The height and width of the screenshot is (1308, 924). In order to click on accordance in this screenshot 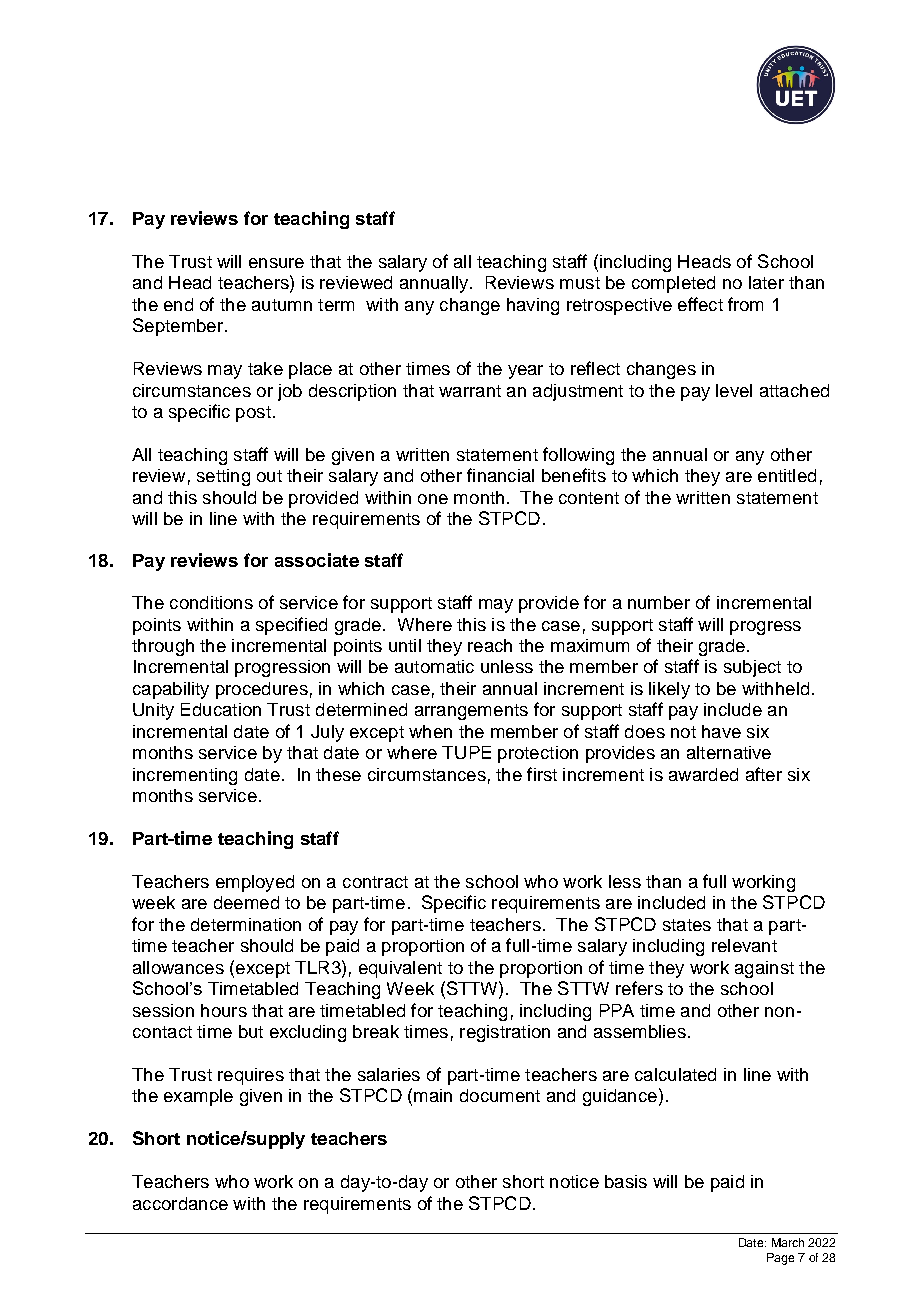, I will do `click(180, 1203)`.
